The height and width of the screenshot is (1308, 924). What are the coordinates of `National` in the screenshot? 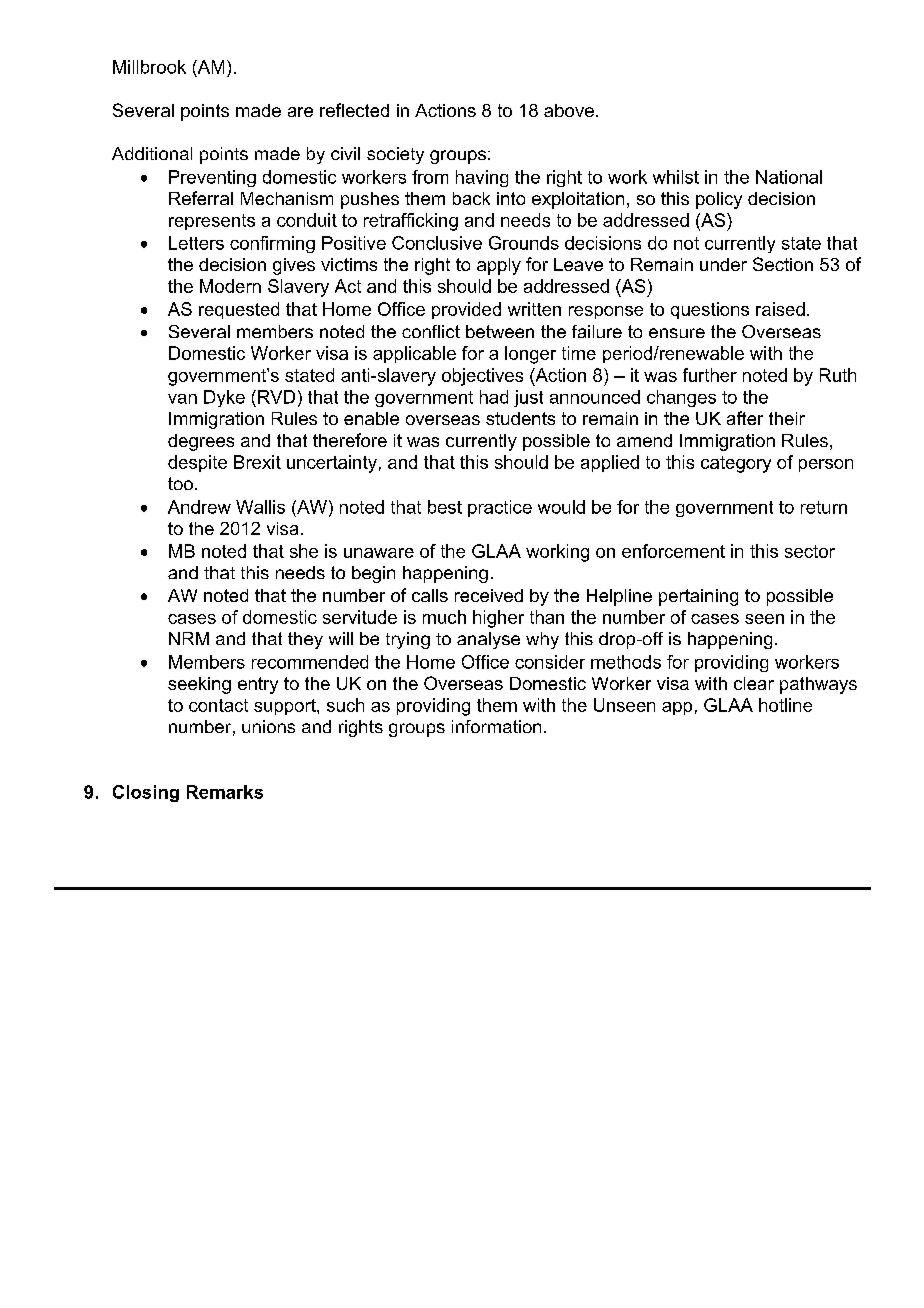 It's located at (789, 177).
